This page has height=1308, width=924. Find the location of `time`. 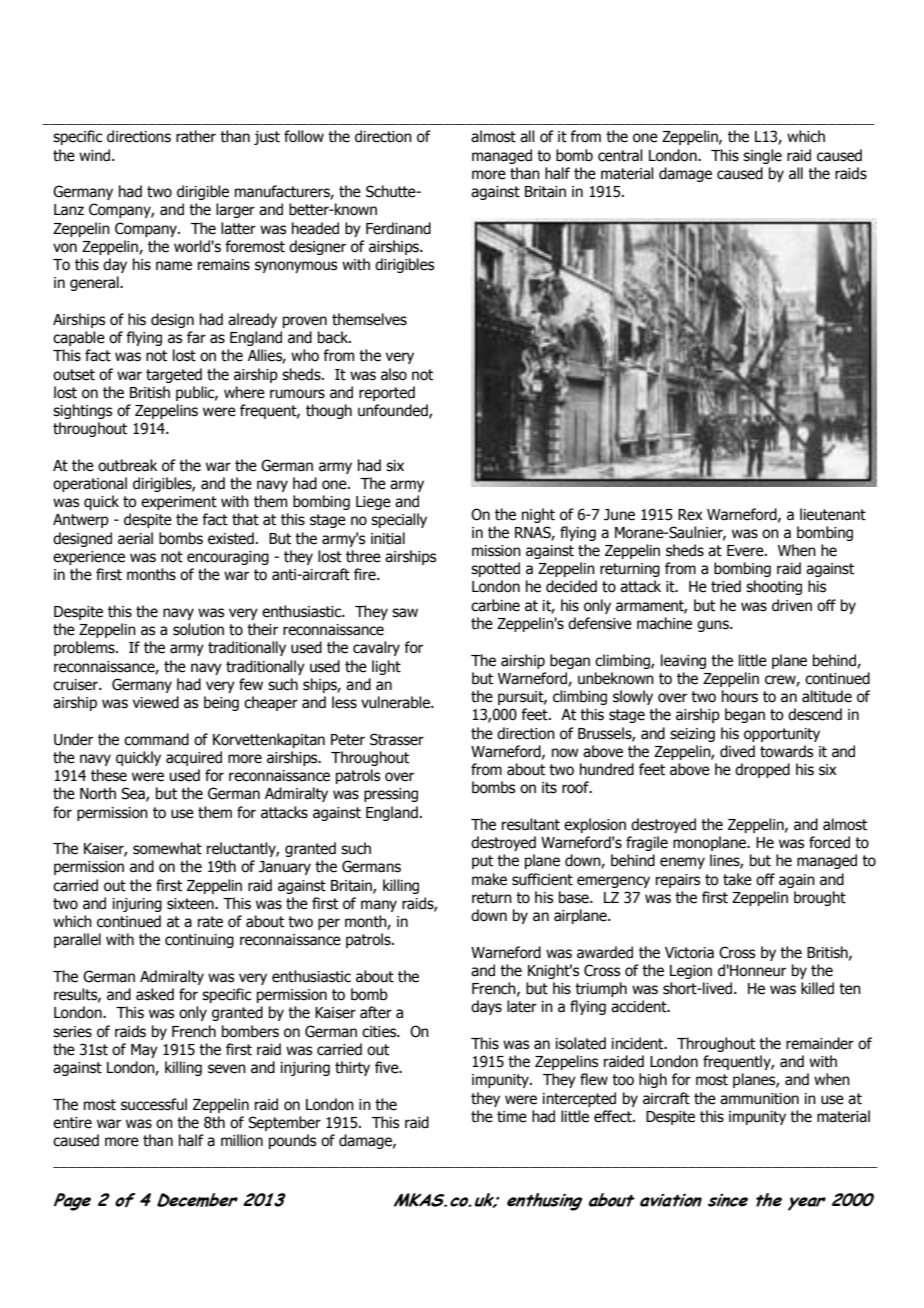

time is located at coordinates (512, 1117).
